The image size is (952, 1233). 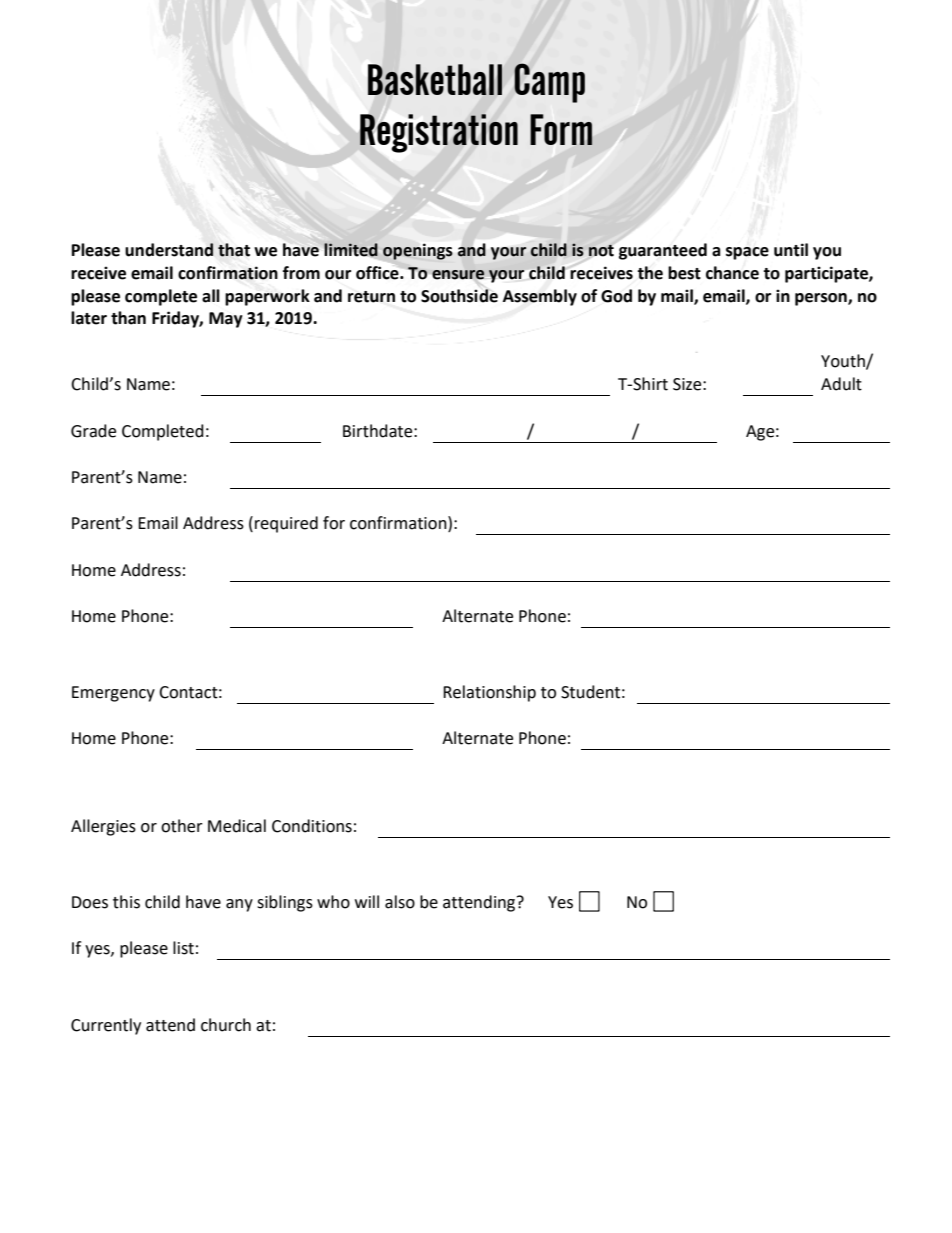 I want to click on Form, so click(x=561, y=129).
